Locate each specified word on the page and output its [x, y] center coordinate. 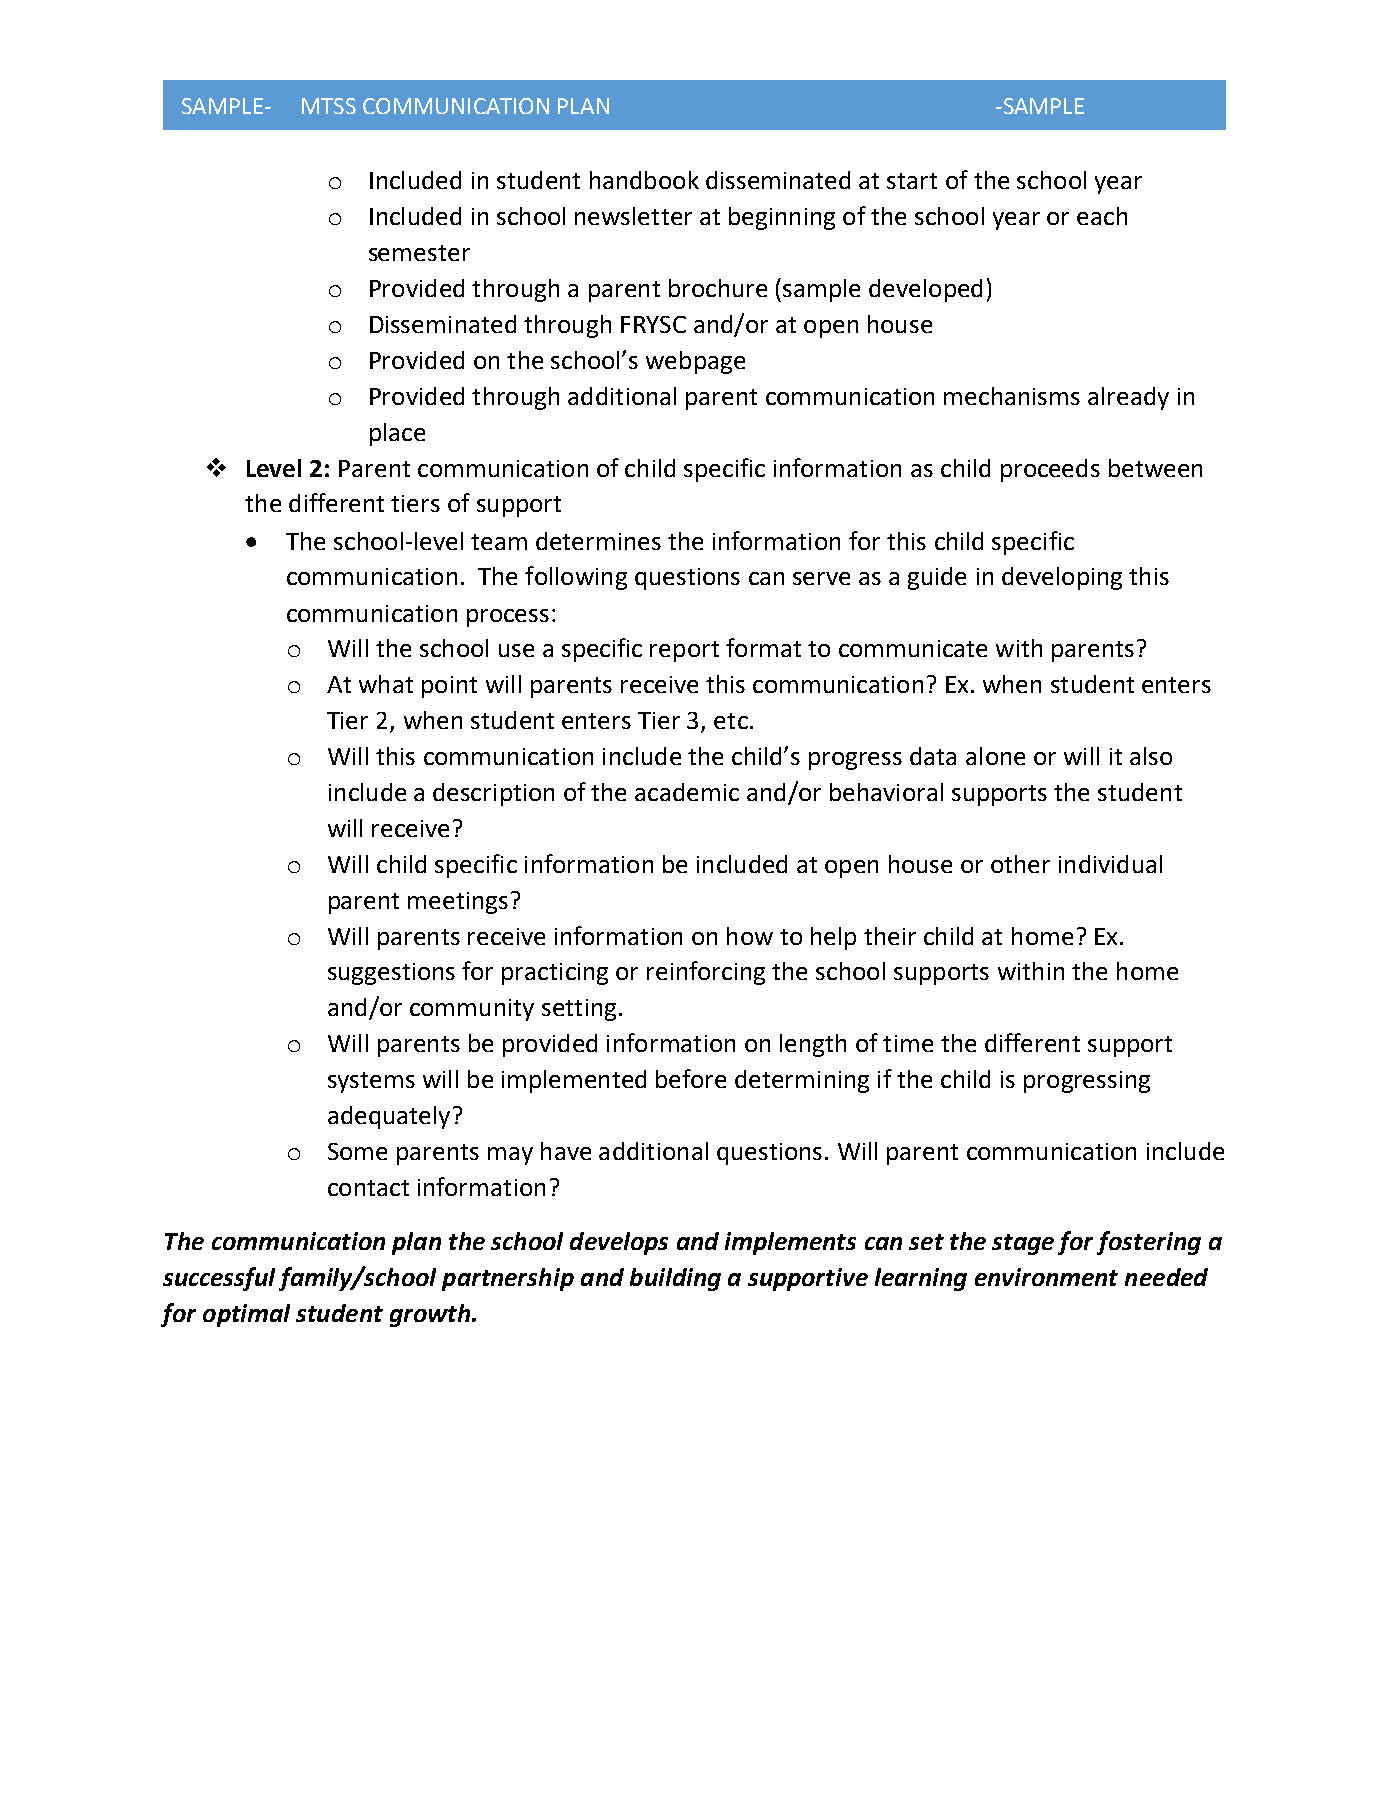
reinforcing [706, 973]
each [1102, 216]
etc [731, 721]
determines [598, 541]
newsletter [633, 216]
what [386, 684]
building [675, 1279]
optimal [246, 1315]
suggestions [391, 974]
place [397, 434]
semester [419, 253]
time [908, 1043]
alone [995, 756]
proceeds [1050, 470]
